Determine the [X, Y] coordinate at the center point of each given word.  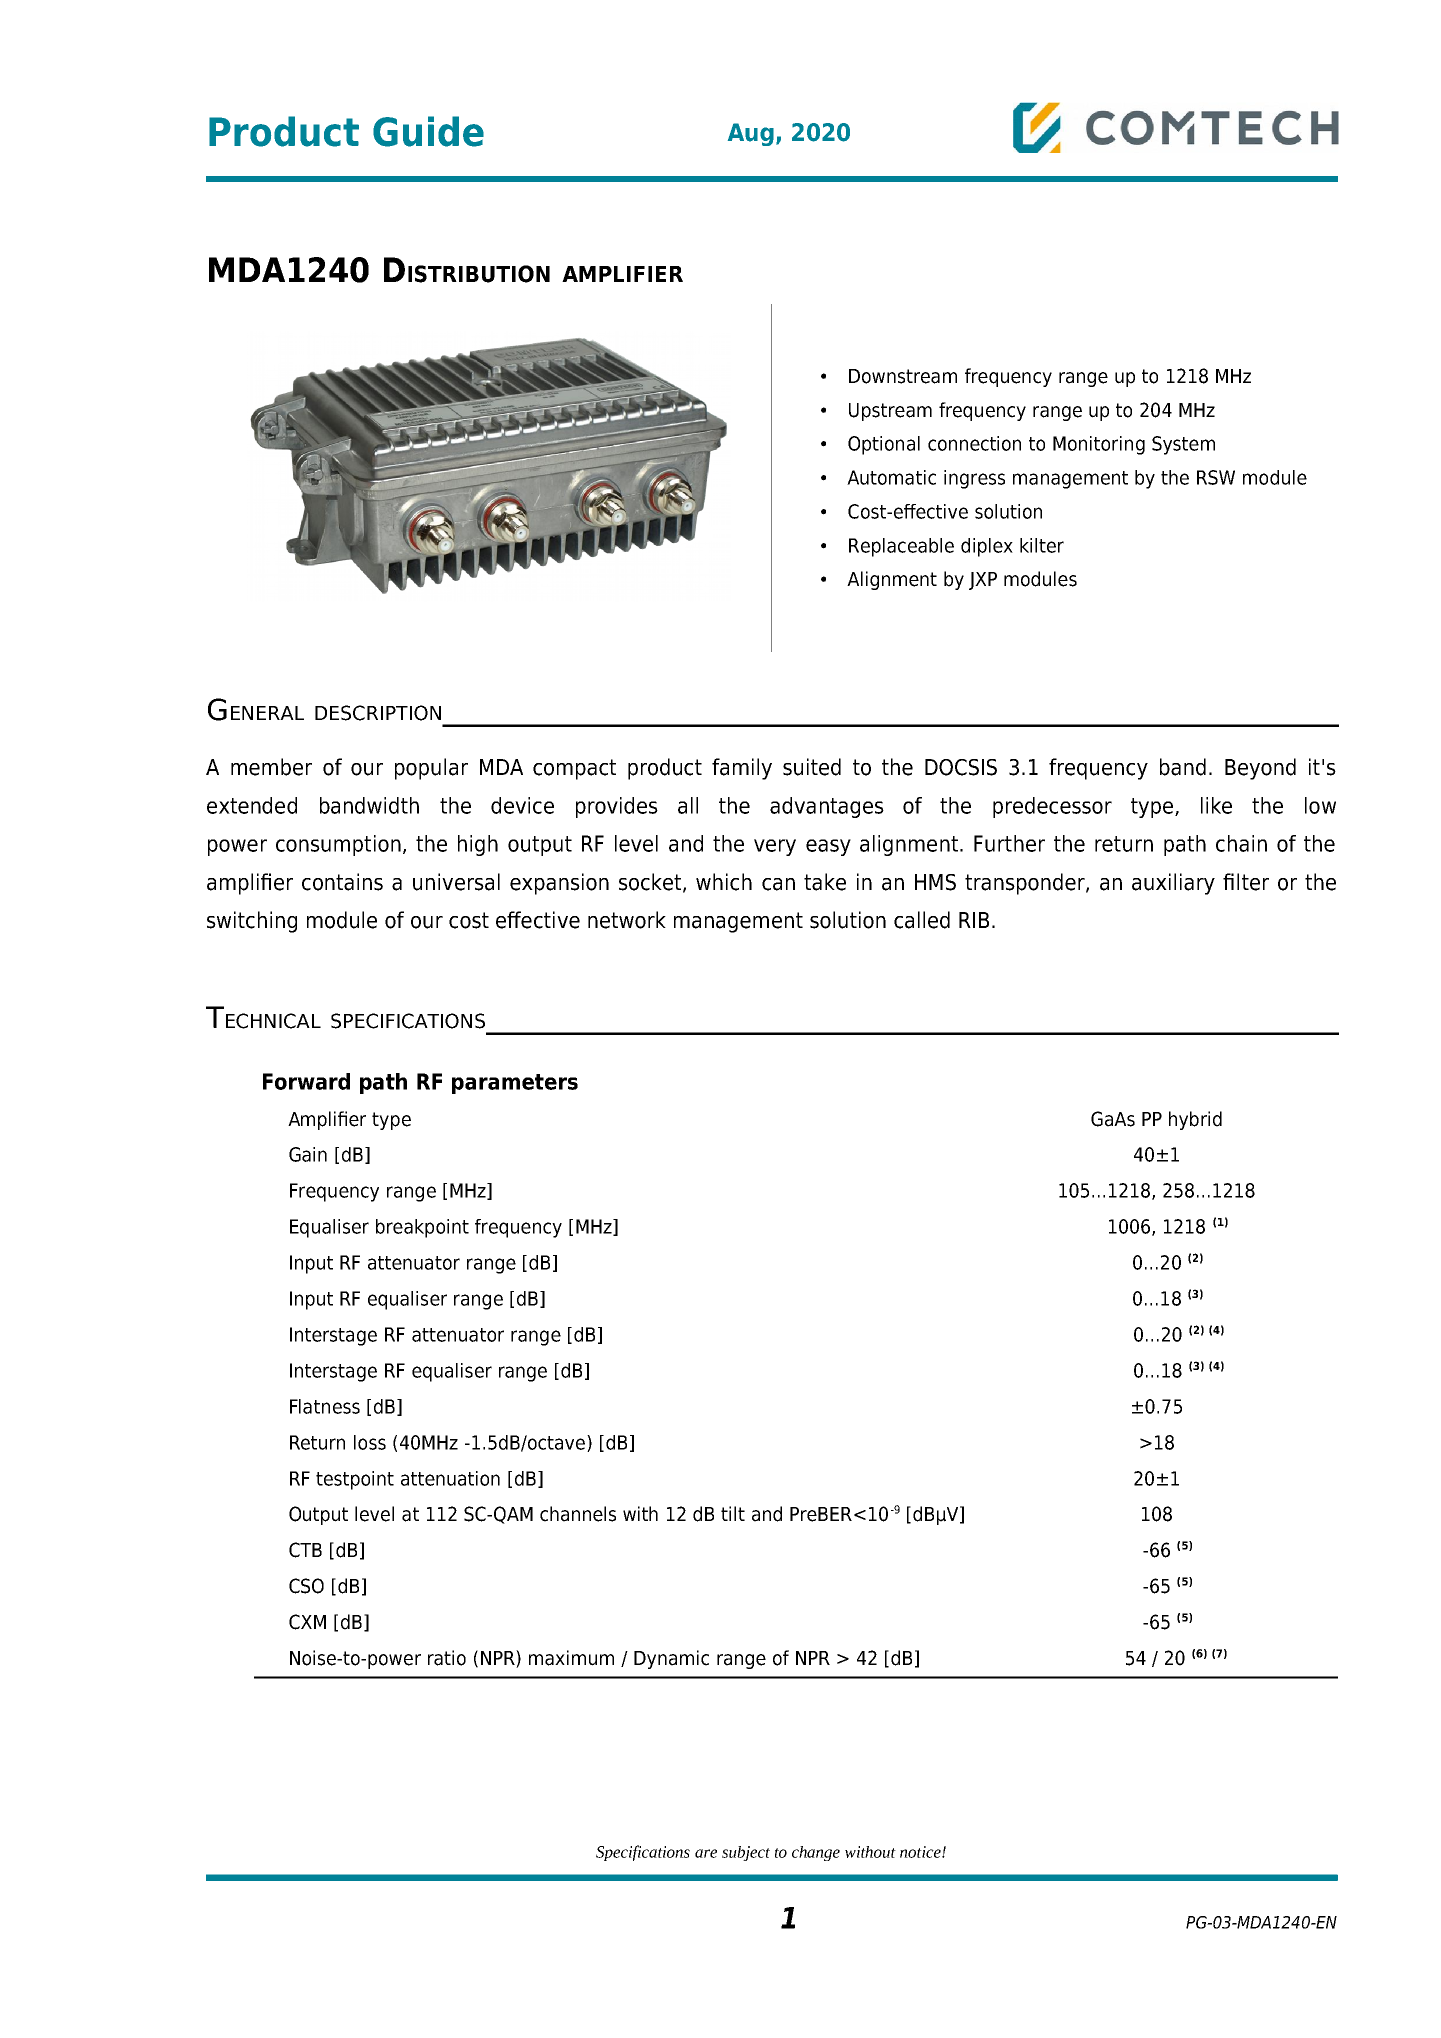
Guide [428, 131]
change [816, 1853]
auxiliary [1173, 884]
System [1183, 445]
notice [921, 1852]
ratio [447, 1658]
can [778, 884]
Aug [751, 134]
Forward [306, 1081]
